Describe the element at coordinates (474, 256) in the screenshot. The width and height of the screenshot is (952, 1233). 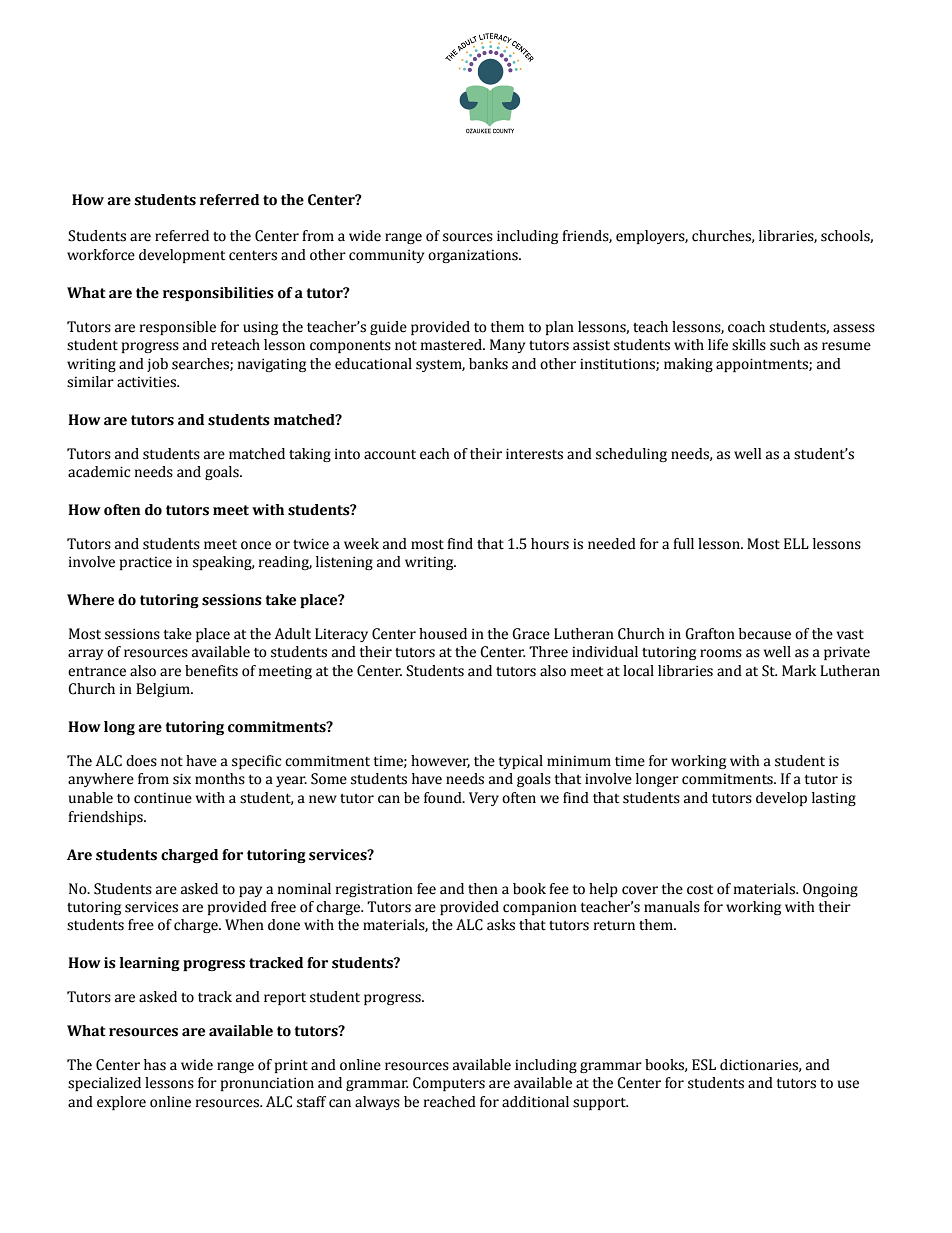
I see `organizations` at that location.
